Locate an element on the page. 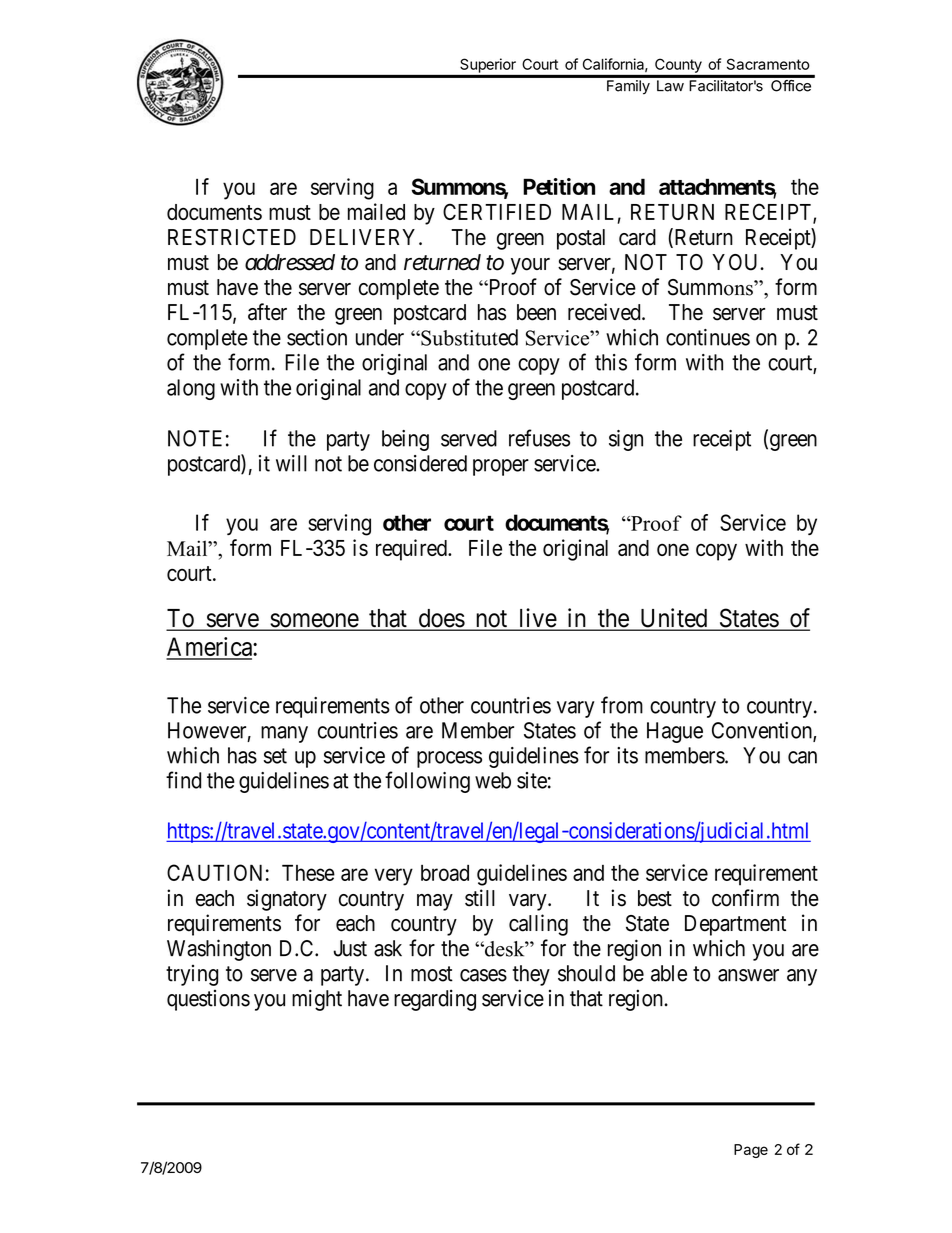 Image resolution: width=952 pixels, height=1233 pixels. continues is located at coordinates (708, 337).
